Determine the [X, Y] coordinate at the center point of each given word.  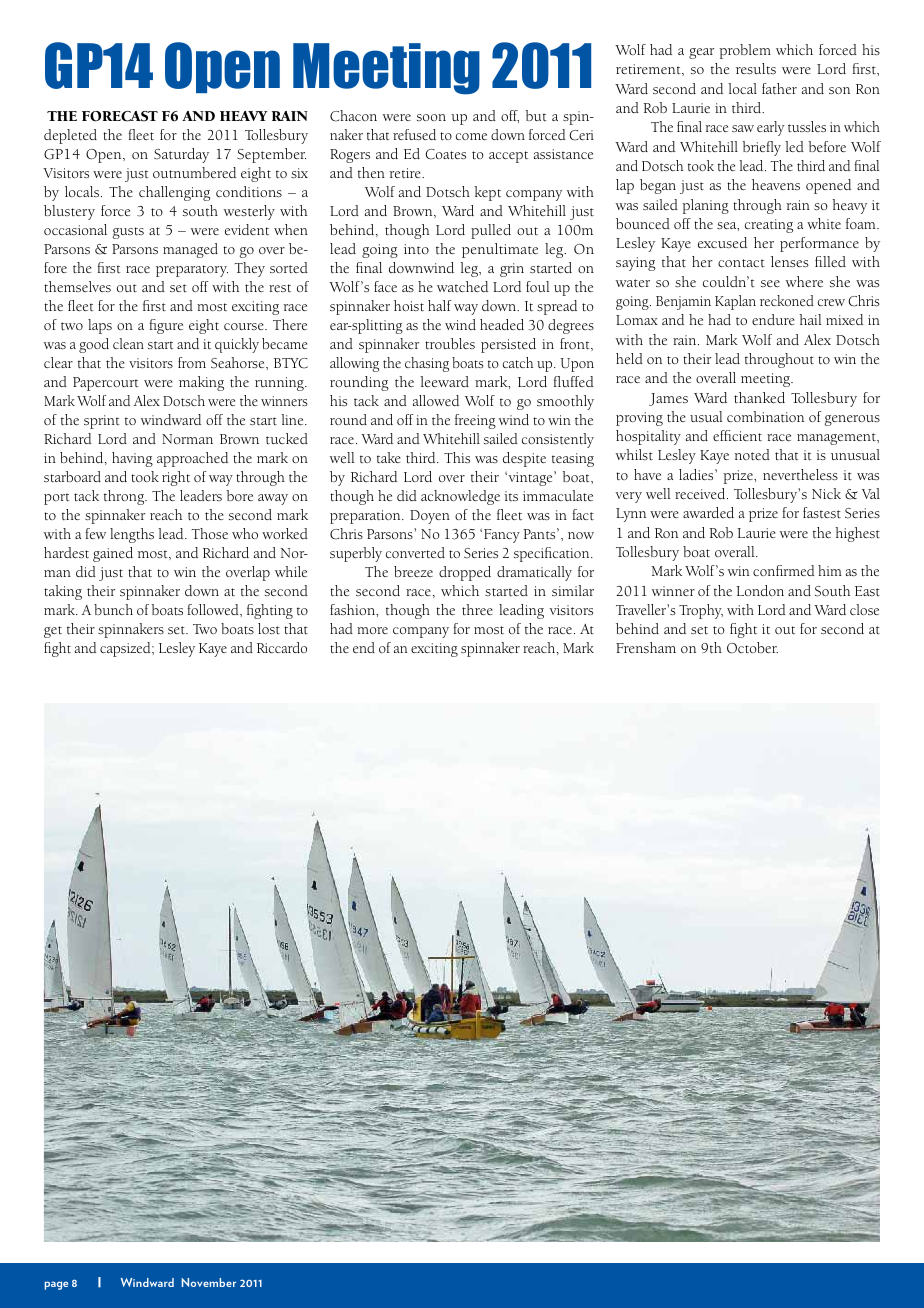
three [477, 610]
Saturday [181, 155]
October [752, 648]
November [209, 1282]
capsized [126, 649]
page [56, 1285]
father [779, 88]
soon [431, 117]
